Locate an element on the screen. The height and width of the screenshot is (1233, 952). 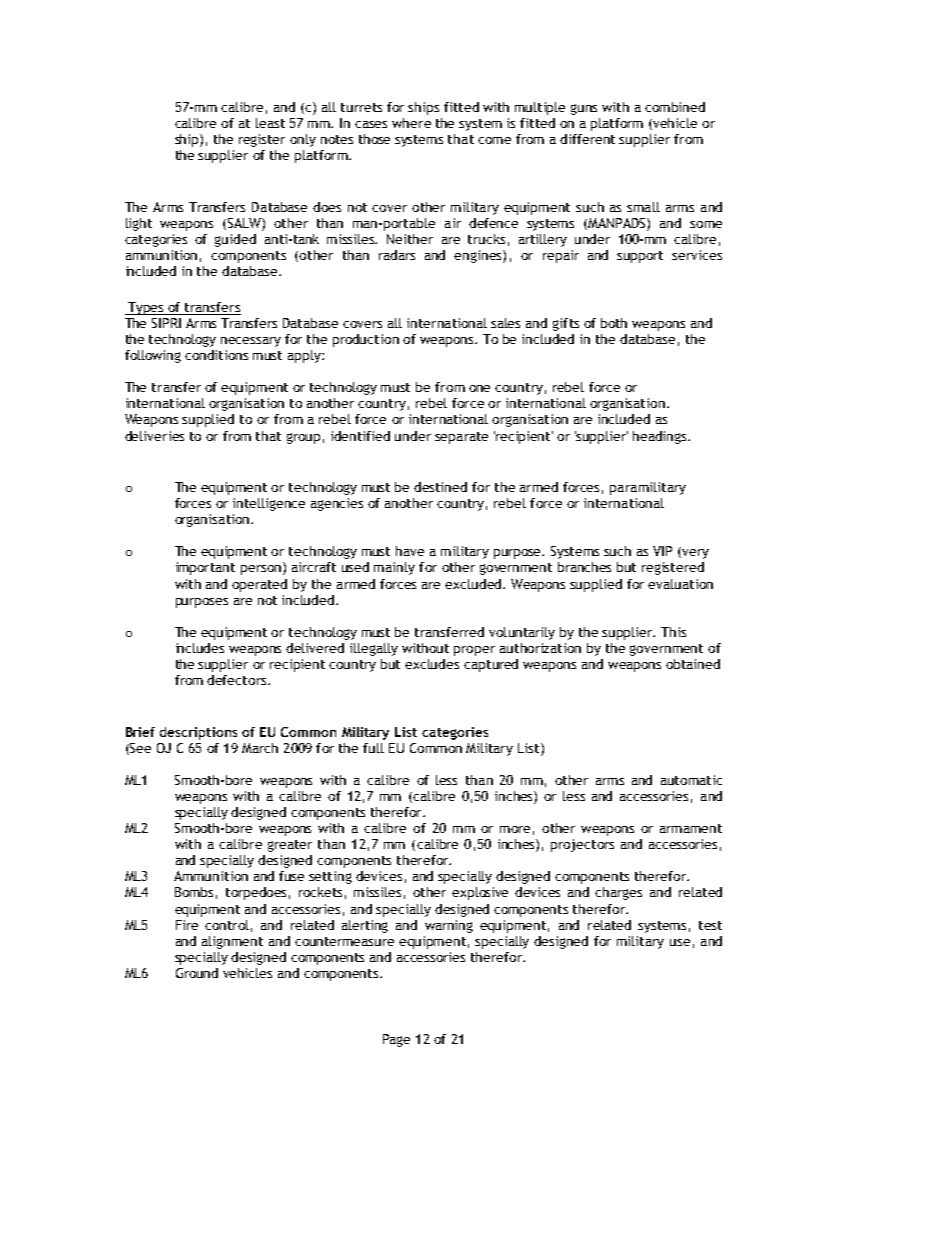
least is located at coordinates (270, 123).
